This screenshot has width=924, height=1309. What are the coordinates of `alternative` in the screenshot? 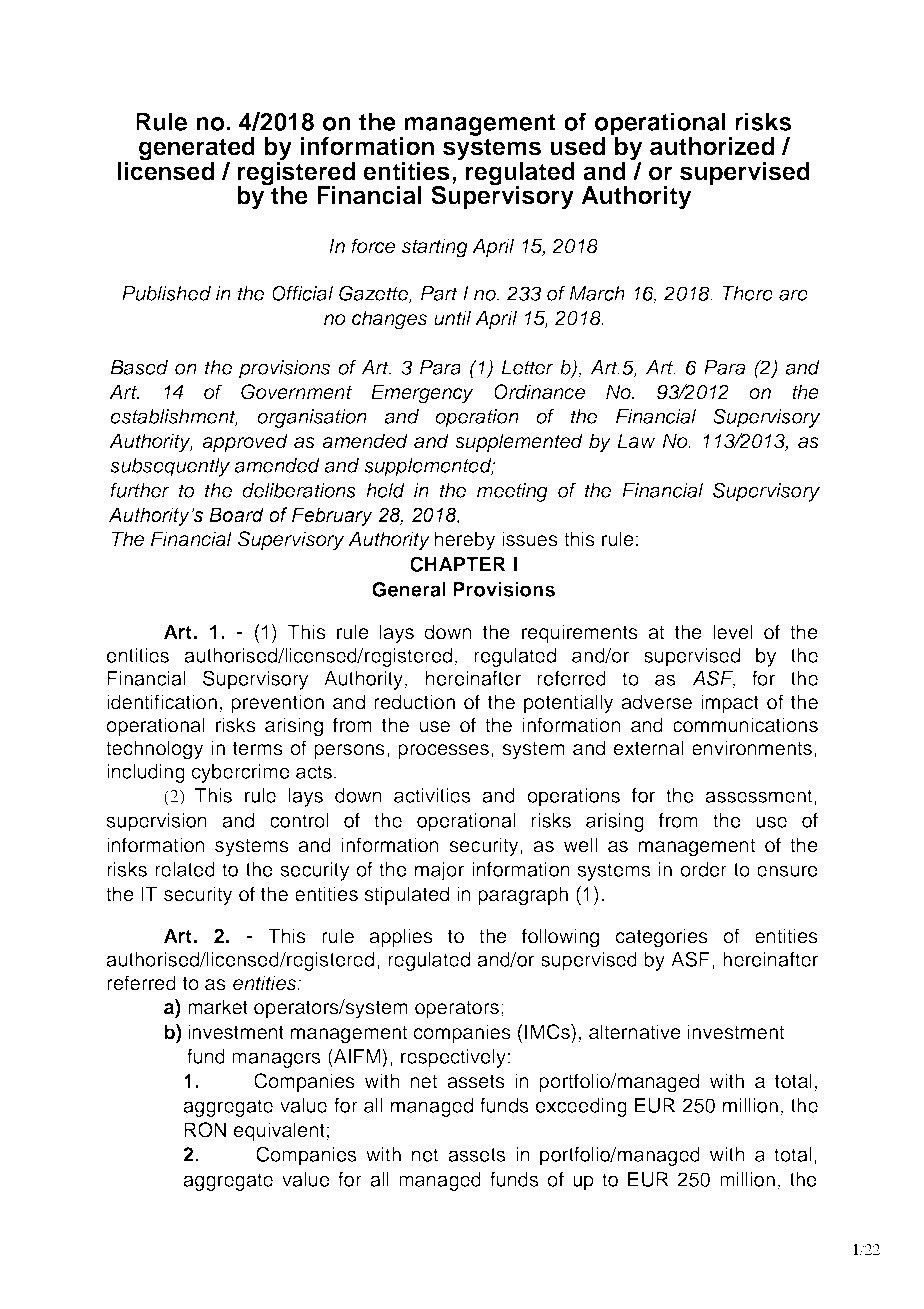 It's located at (635, 1032).
